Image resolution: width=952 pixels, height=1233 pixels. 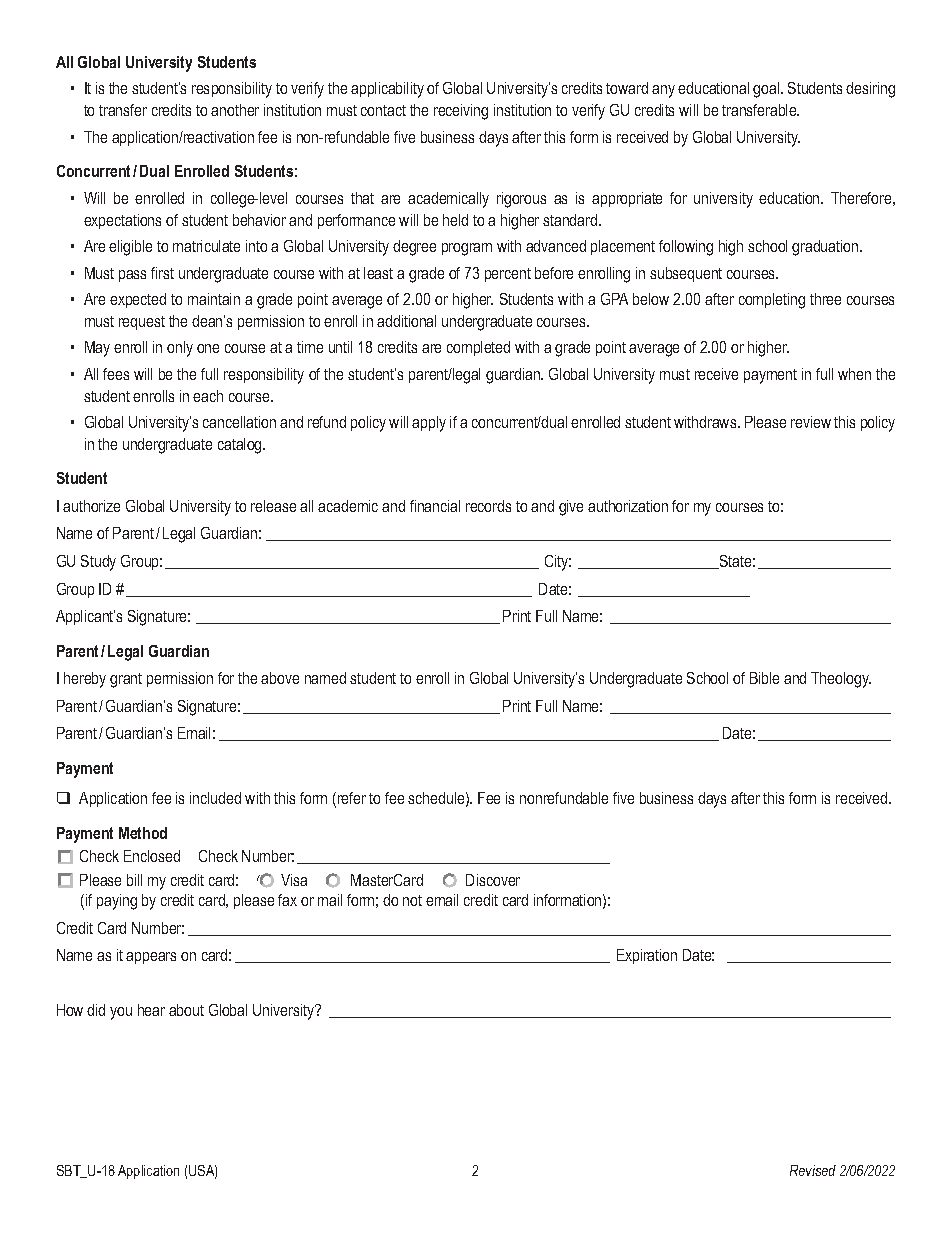 I want to click on grant, so click(x=126, y=680).
